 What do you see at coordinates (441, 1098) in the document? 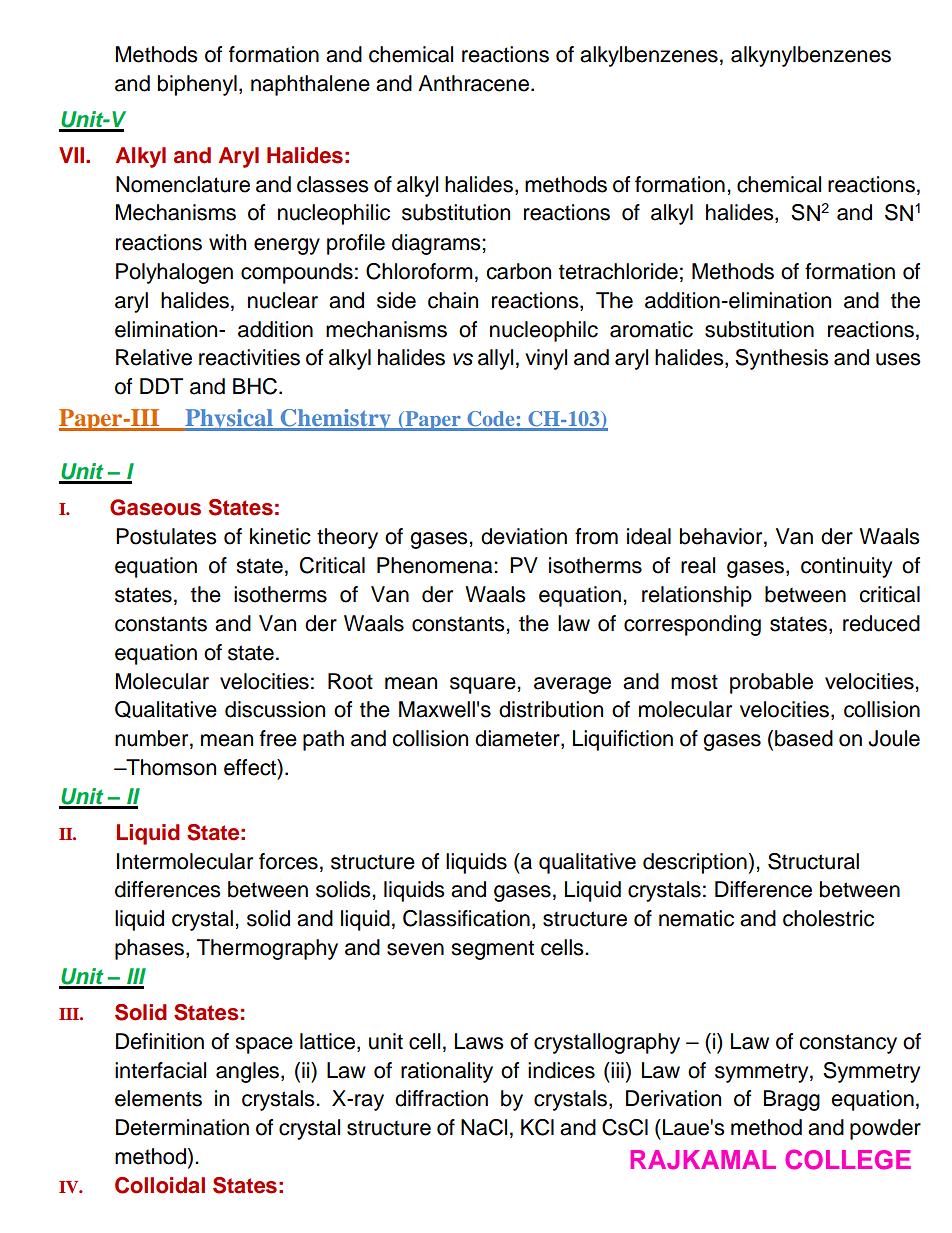
I see `diffraction` at bounding box center [441, 1098].
